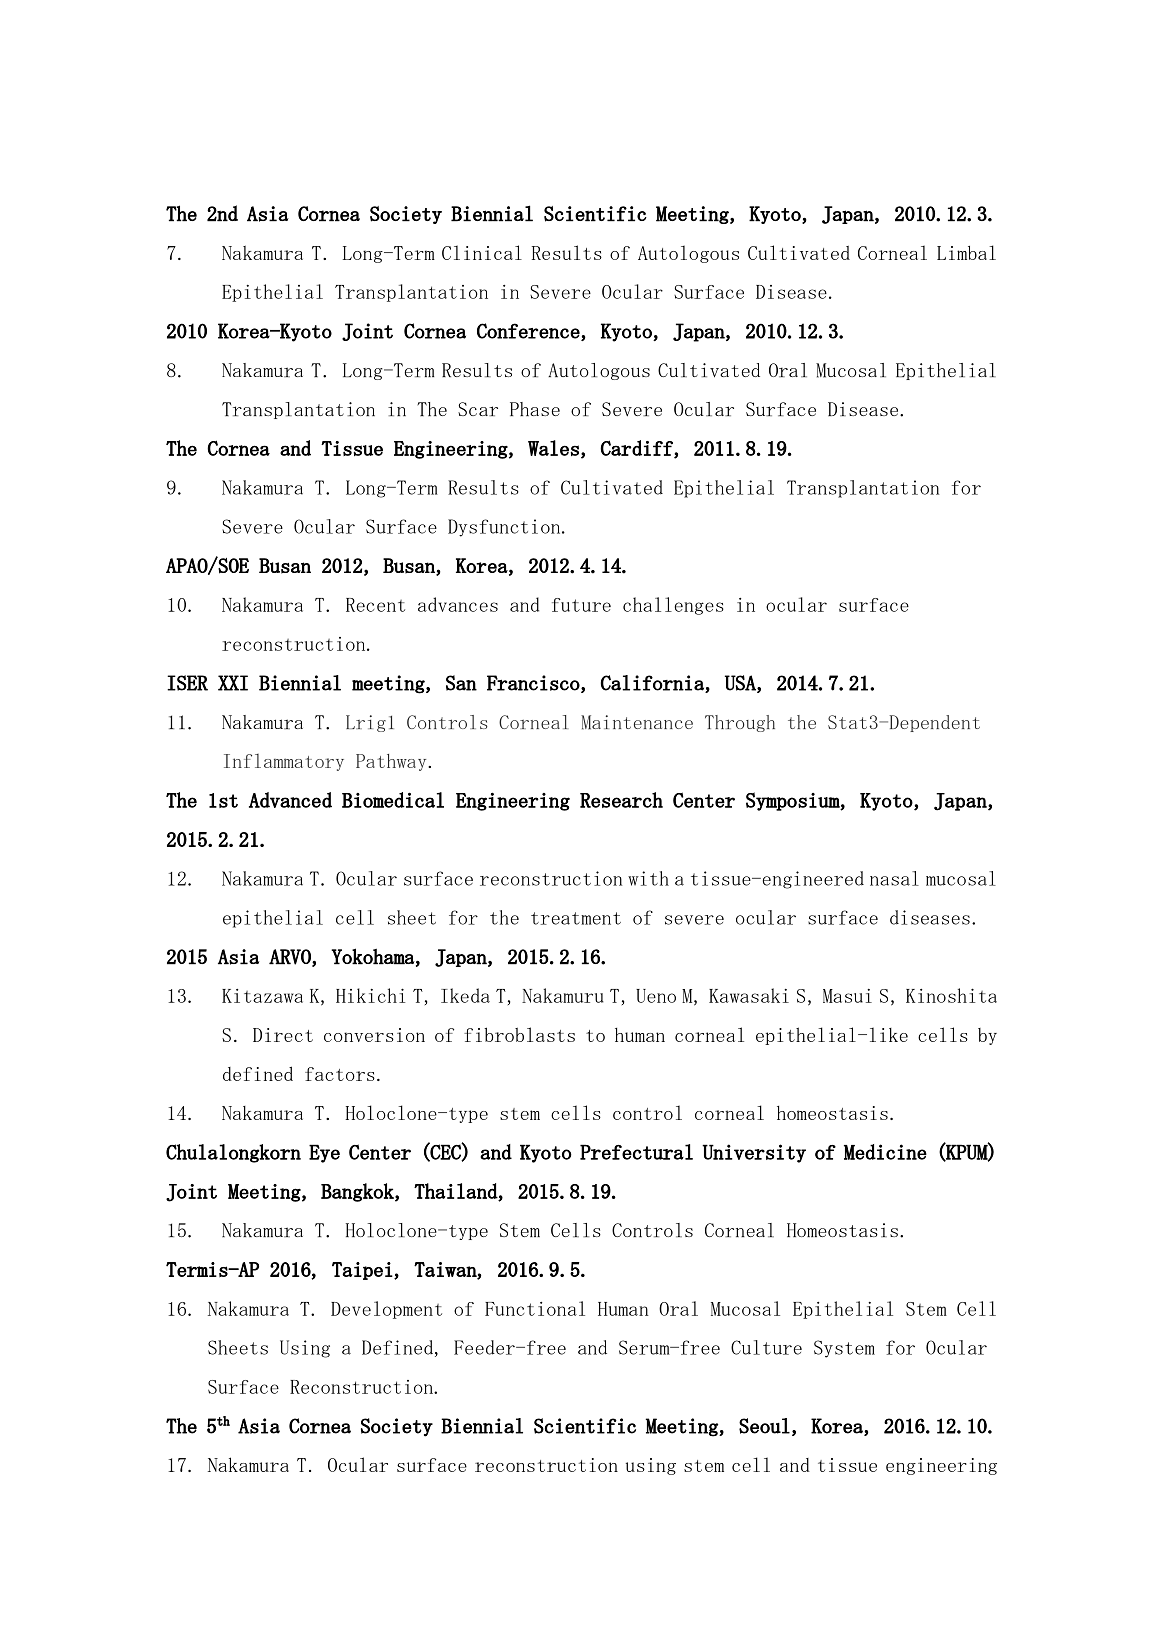 Image resolution: width=1164 pixels, height=1646 pixels. Describe the element at coordinates (262, 996) in the screenshot. I see `Kitazawa` at that location.
